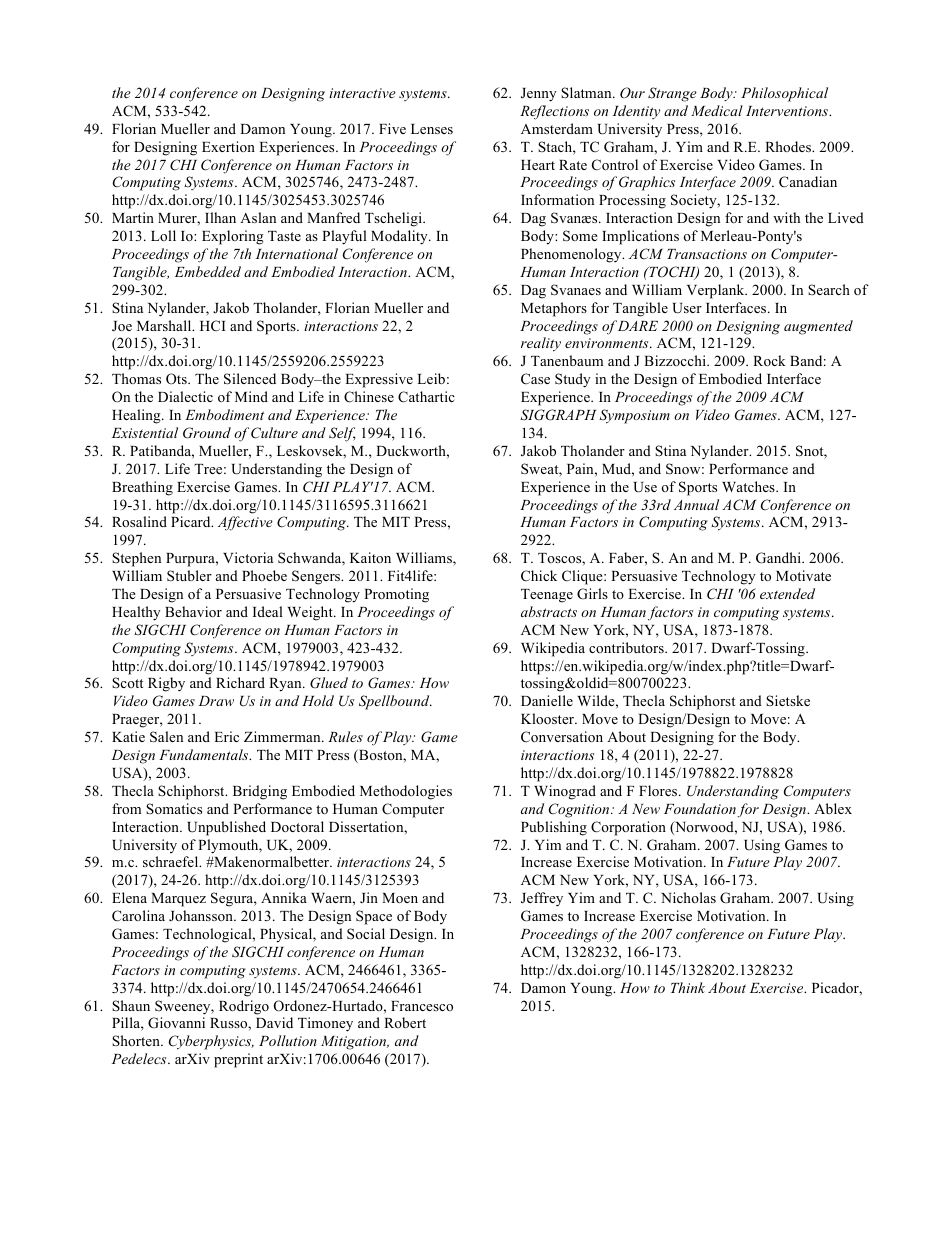  Describe the element at coordinates (547, 700) in the image. I see `Danielle` at that location.
